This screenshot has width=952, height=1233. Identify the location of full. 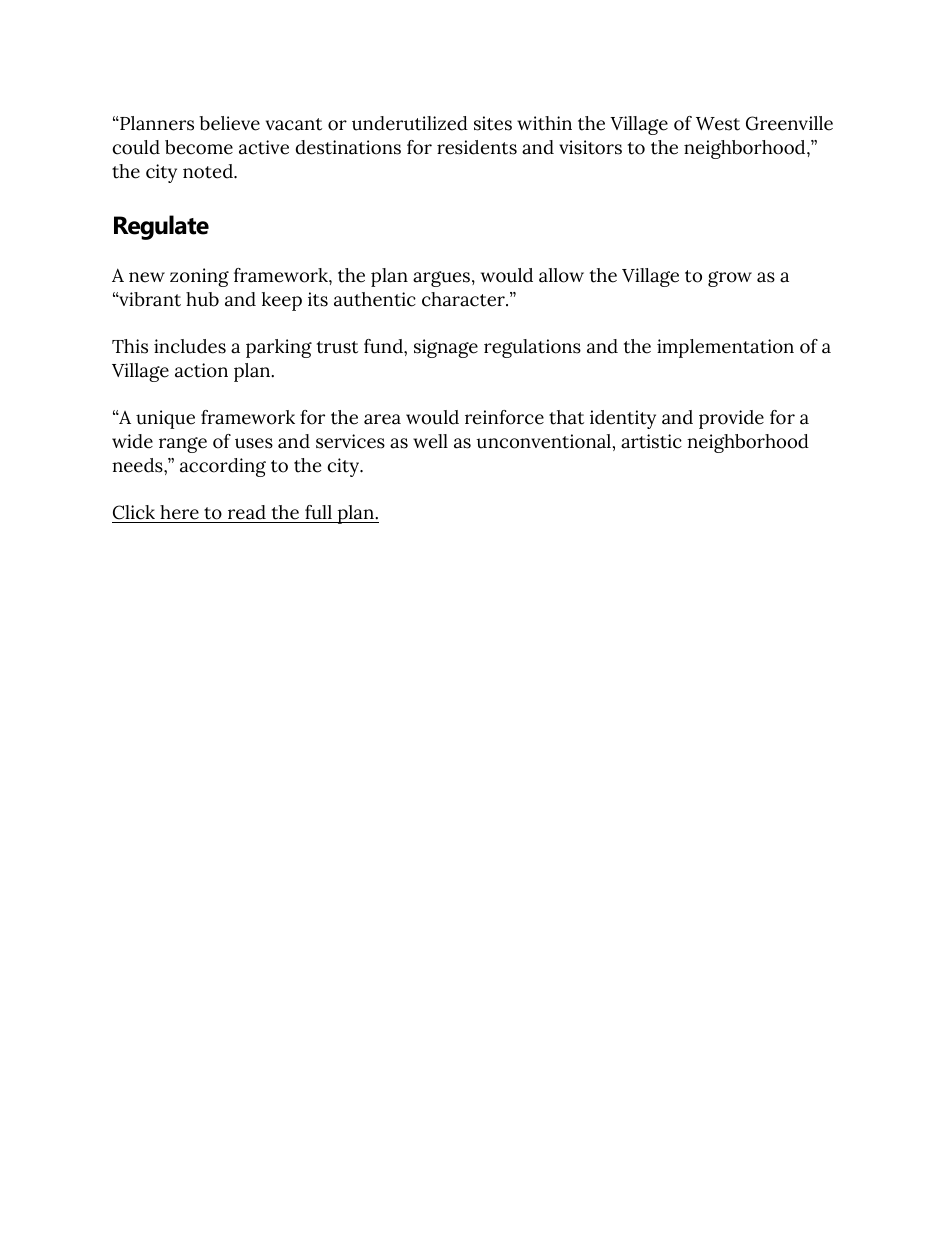
(318, 514).
